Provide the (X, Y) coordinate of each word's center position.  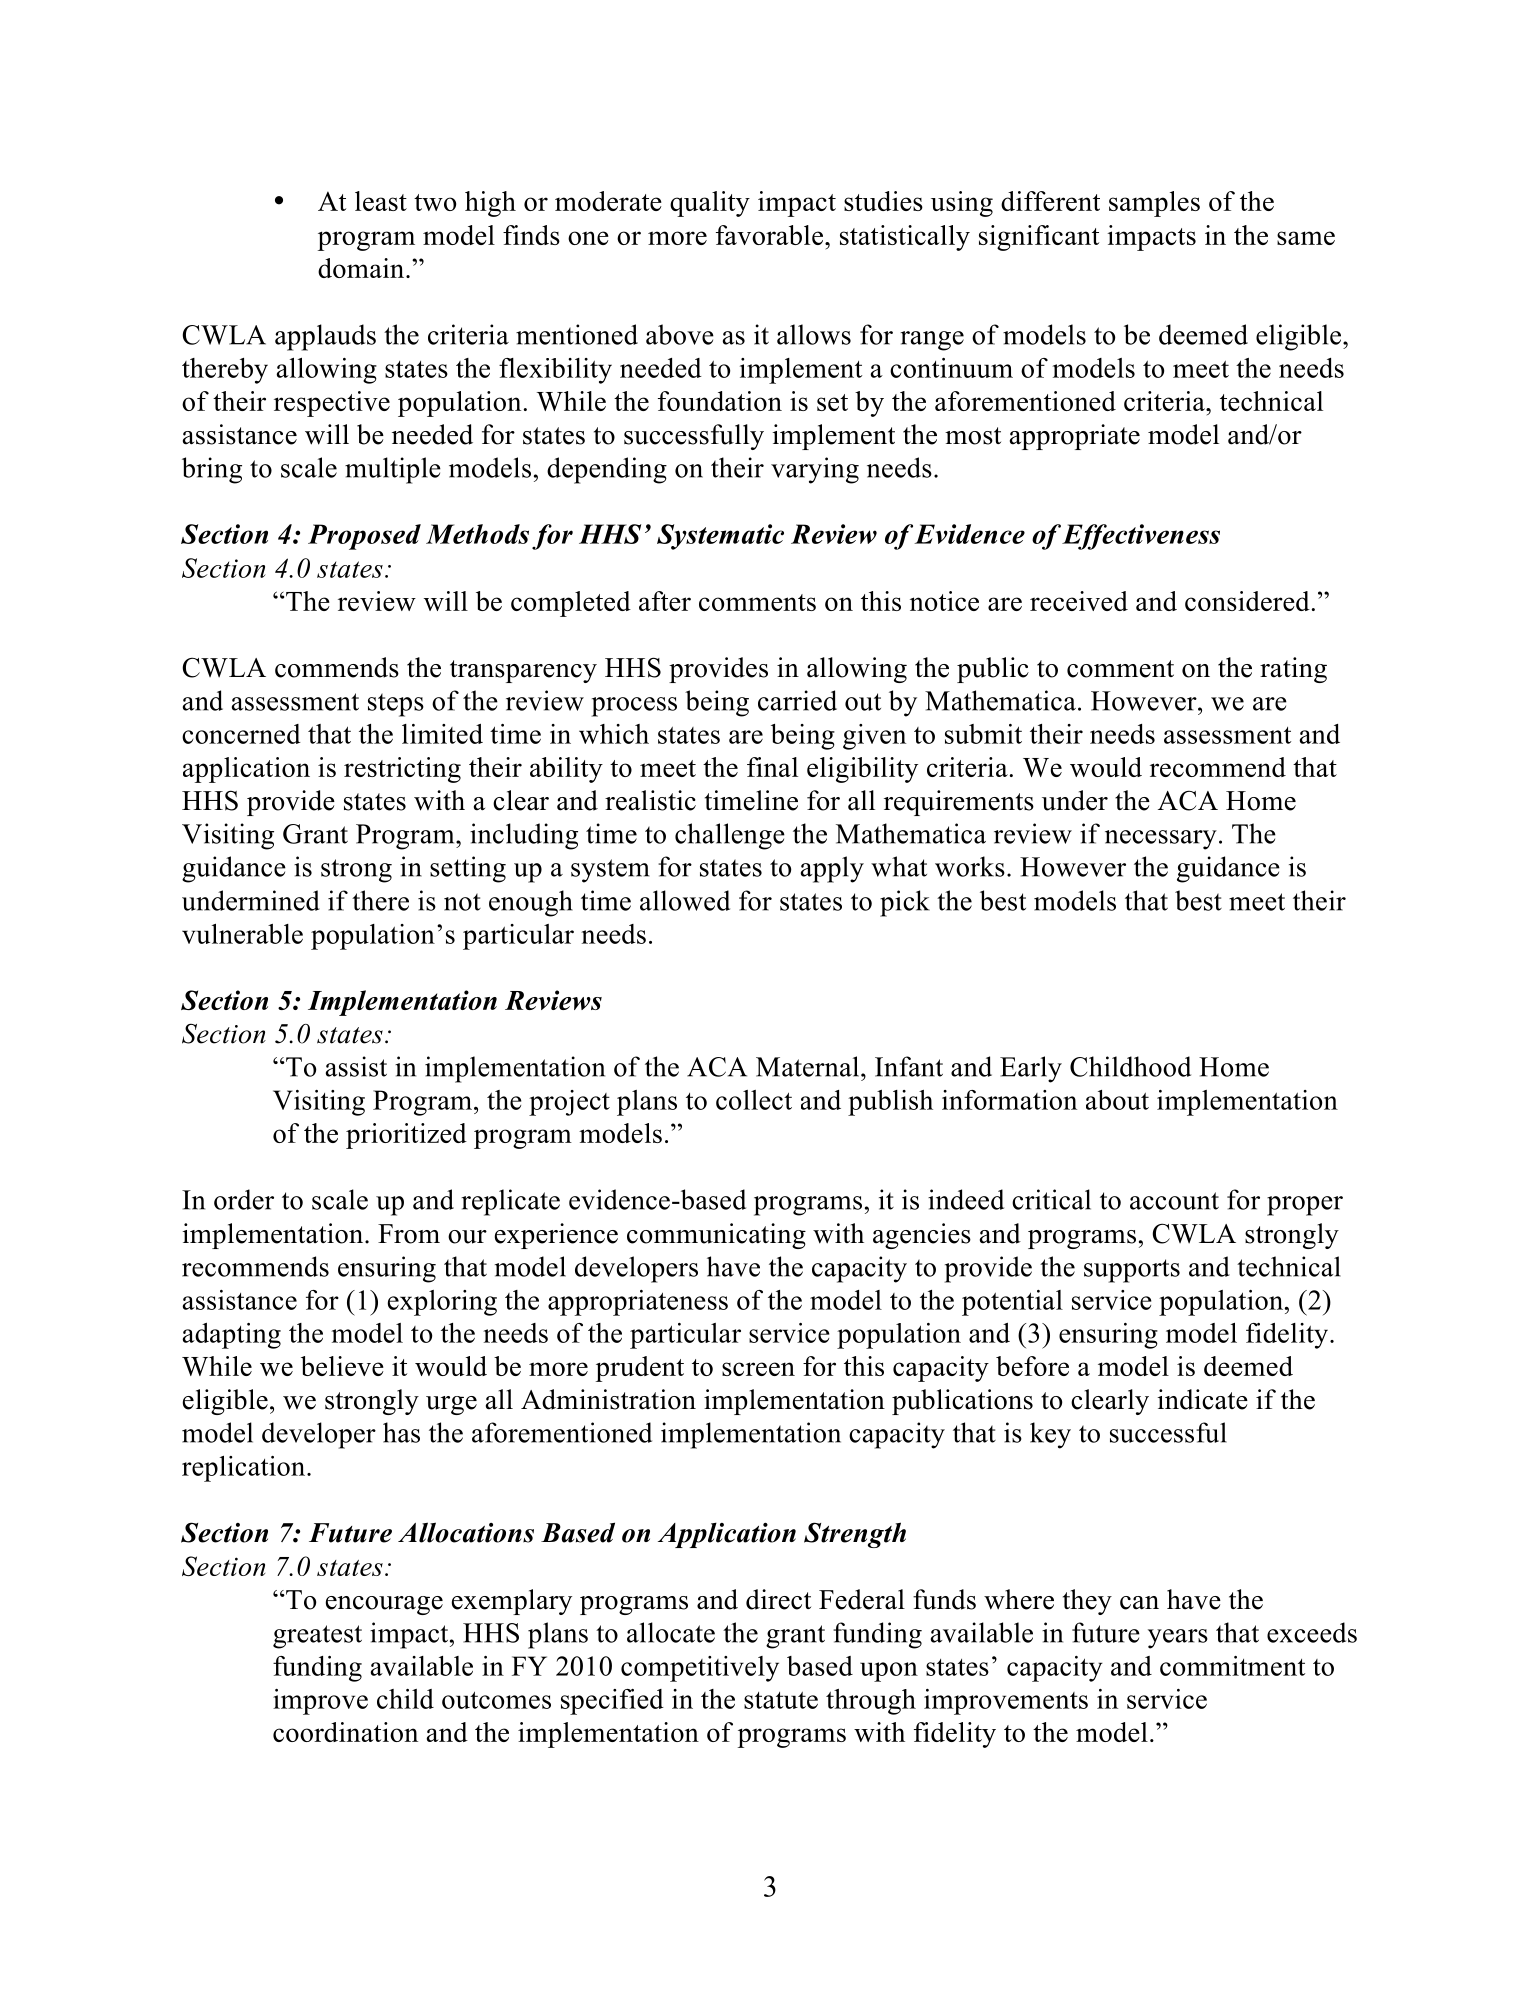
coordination (345, 1732)
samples (1154, 204)
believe (342, 1366)
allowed (685, 900)
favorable (769, 235)
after (665, 601)
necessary (1161, 840)
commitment (1232, 1666)
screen (758, 1369)
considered (1247, 601)
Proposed (364, 537)
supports (1132, 1271)
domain (362, 268)
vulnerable (242, 934)
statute (781, 1700)
